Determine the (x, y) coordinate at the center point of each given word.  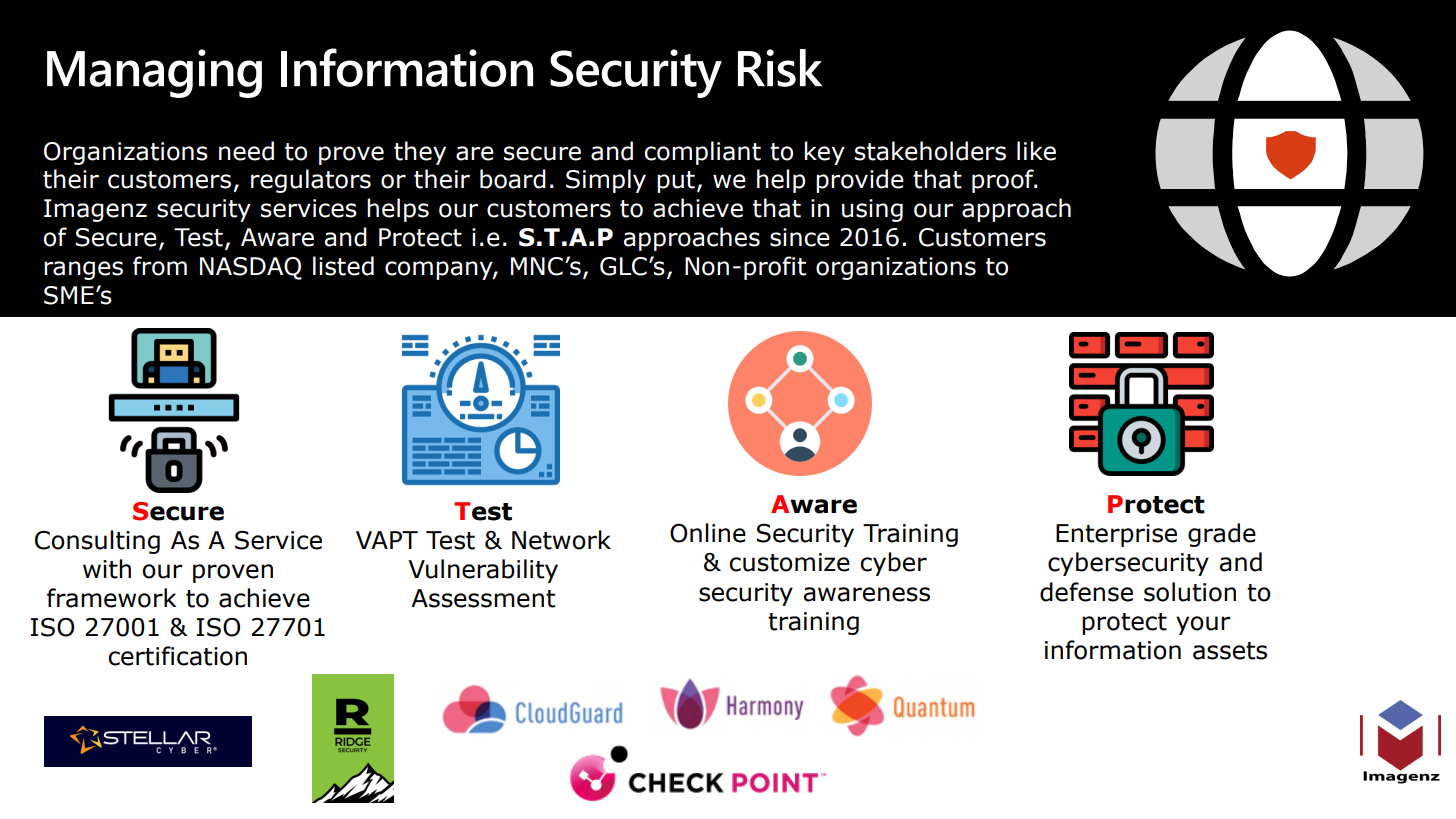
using (872, 210)
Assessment (483, 598)
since (800, 237)
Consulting (97, 542)
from (160, 266)
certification (177, 656)
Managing (154, 73)
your (1203, 625)
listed (343, 266)
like (1036, 151)
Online (708, 533)
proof (1004, 181)
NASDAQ (251, 268)
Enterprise (1116, 535)
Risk (780, 68)
